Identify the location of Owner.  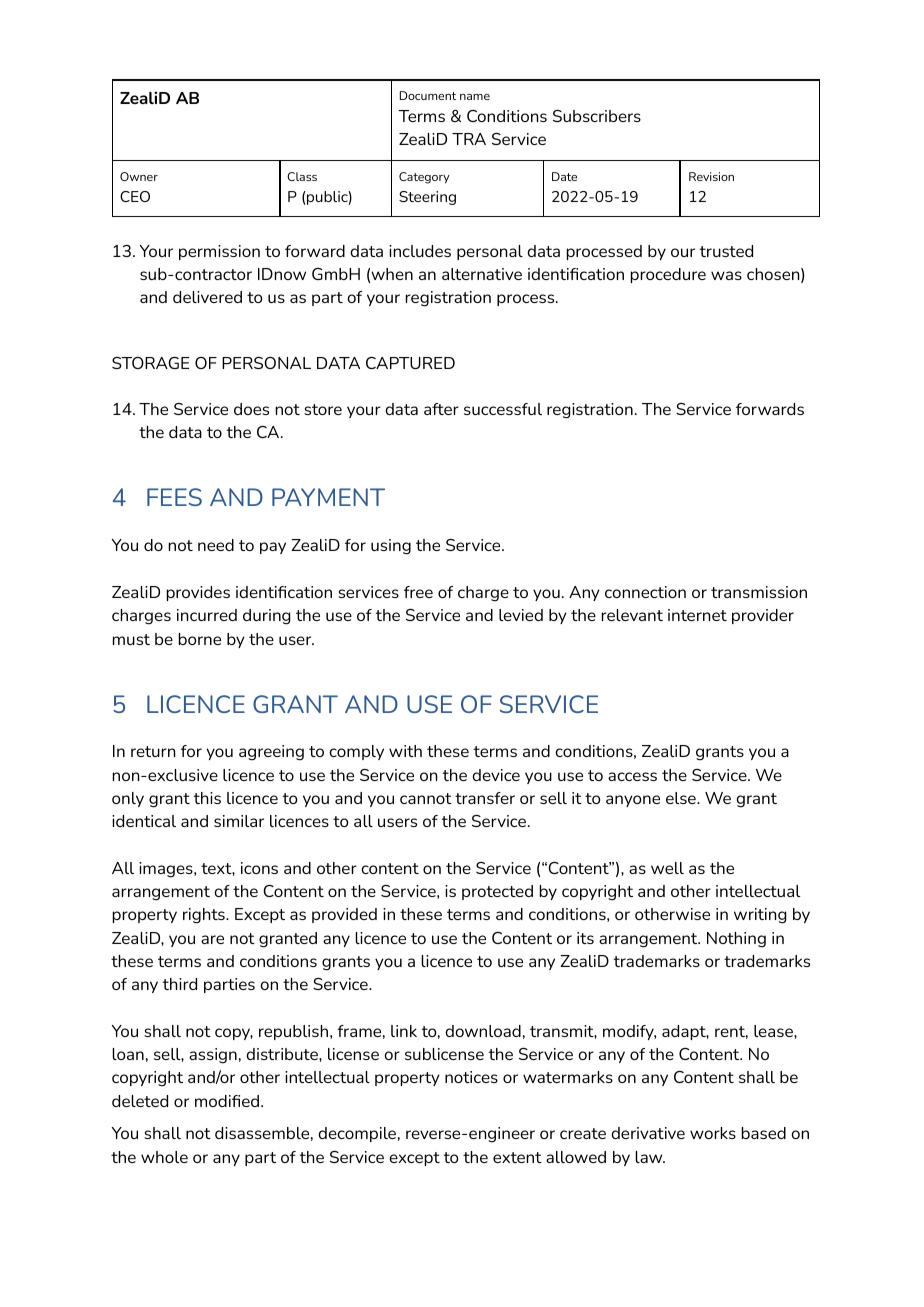
(139, 176).
